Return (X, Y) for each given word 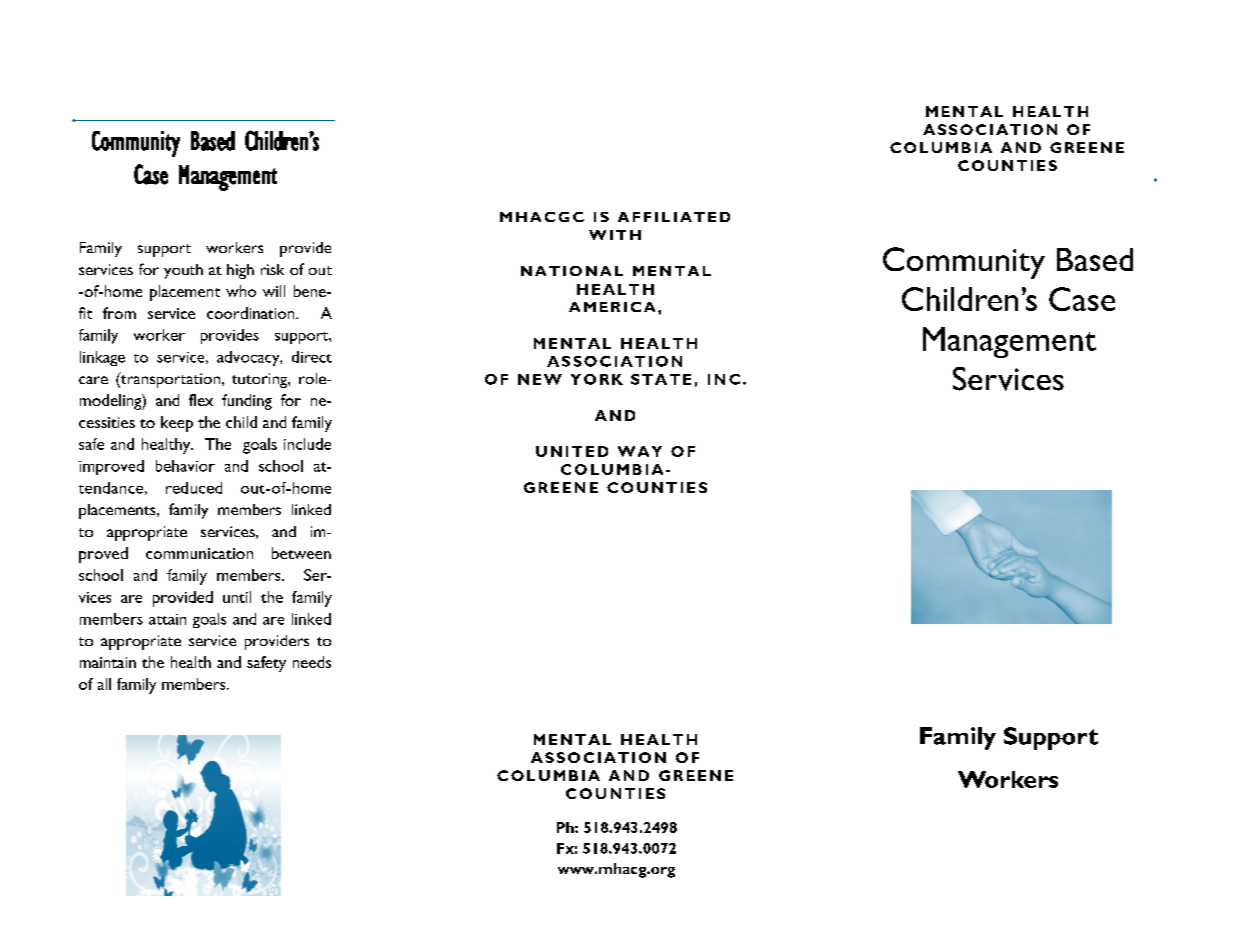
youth (183, 271)
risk (272, 269)
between (301, 553)
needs (312, 662)
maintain (108, 662)
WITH (615, 235)
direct (312, 357)
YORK (597, 379)
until (237, 597)
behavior (185, 466)
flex (201, 400)
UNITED (572, 451)
